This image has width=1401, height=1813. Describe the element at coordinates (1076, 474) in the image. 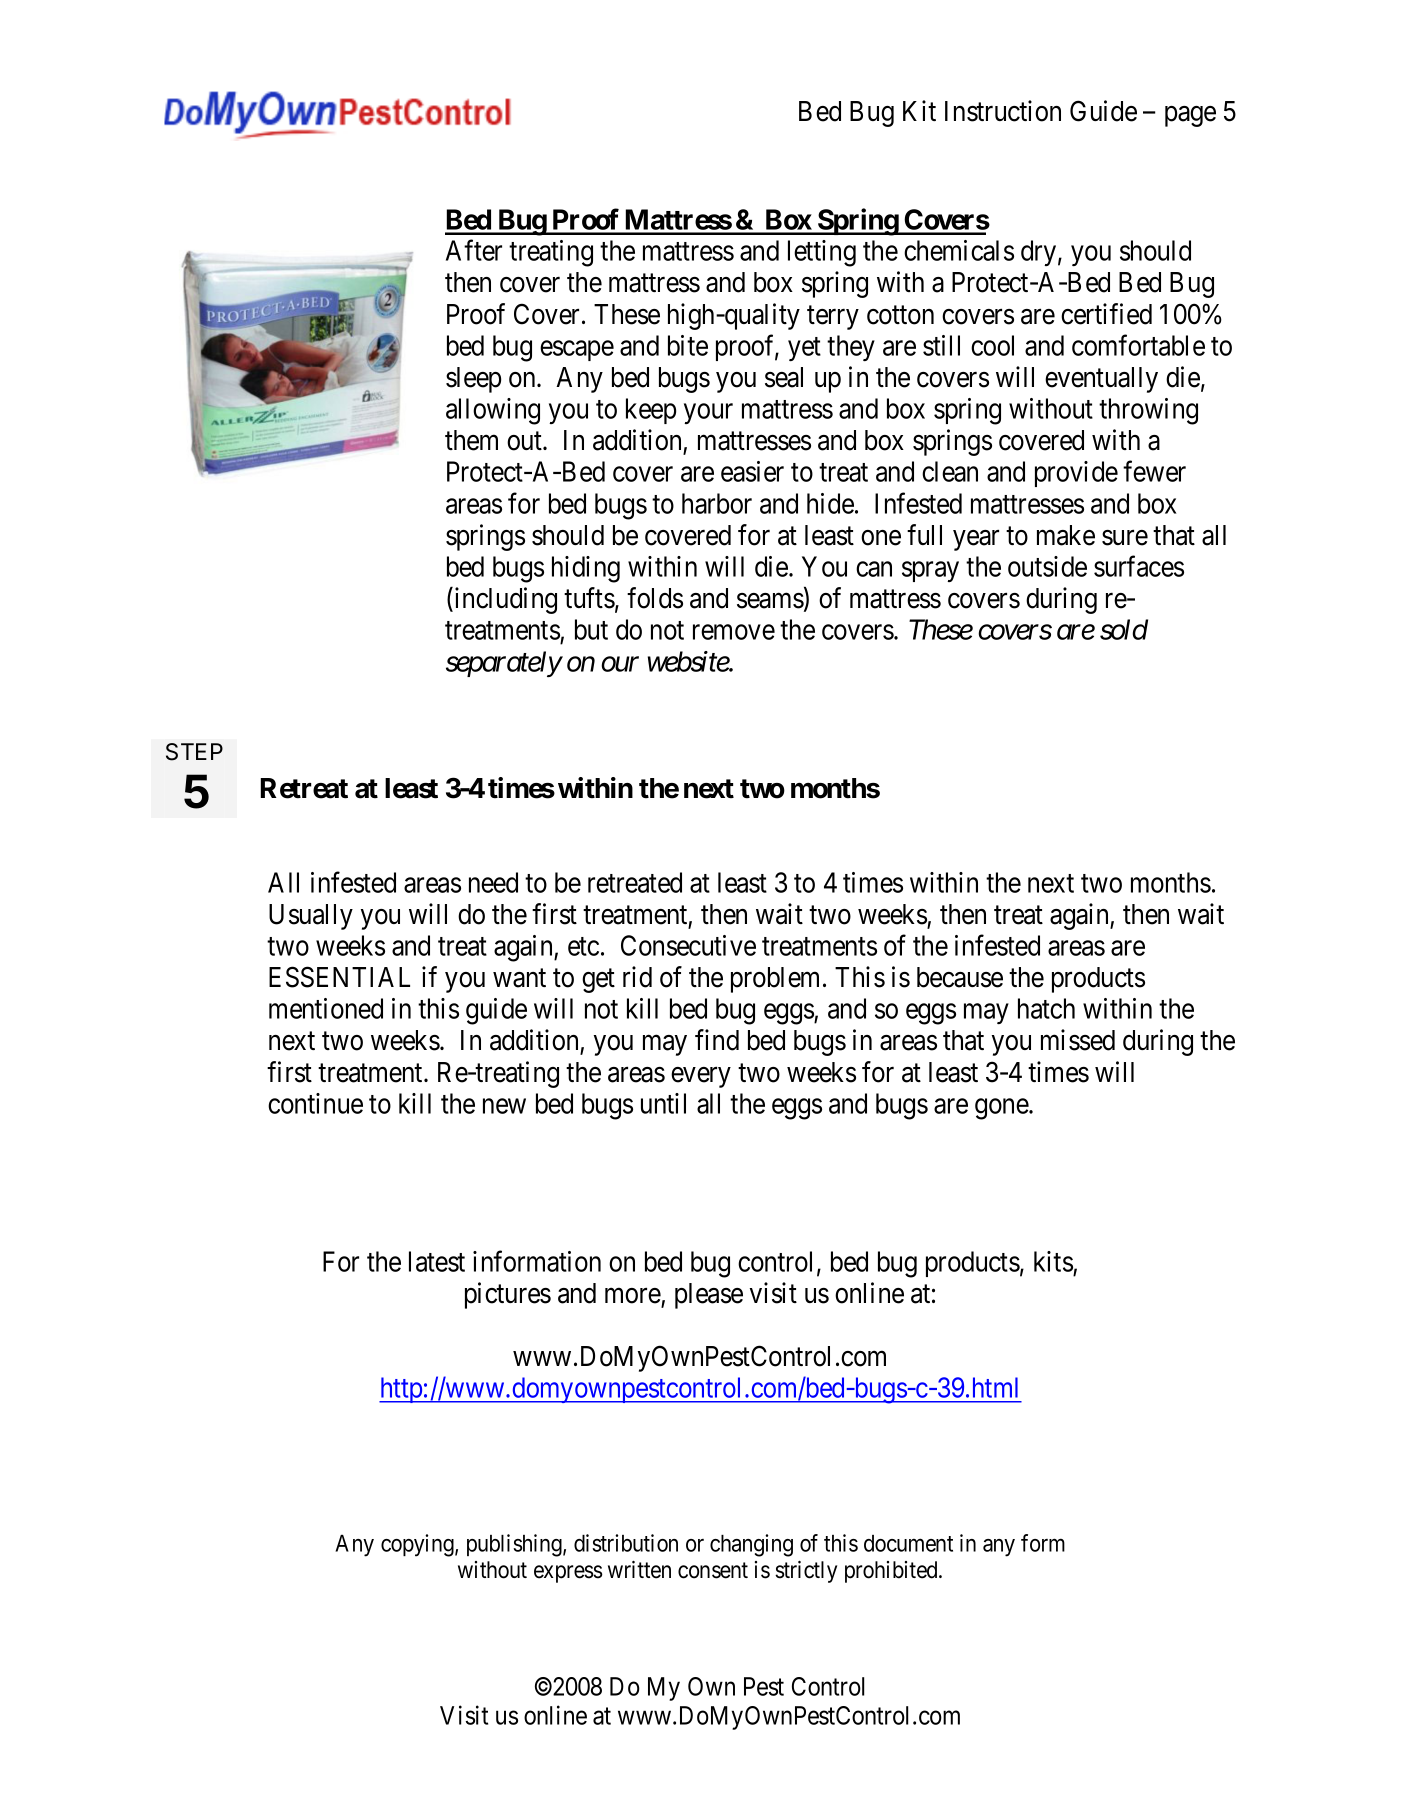

I see `provide` at that location.
